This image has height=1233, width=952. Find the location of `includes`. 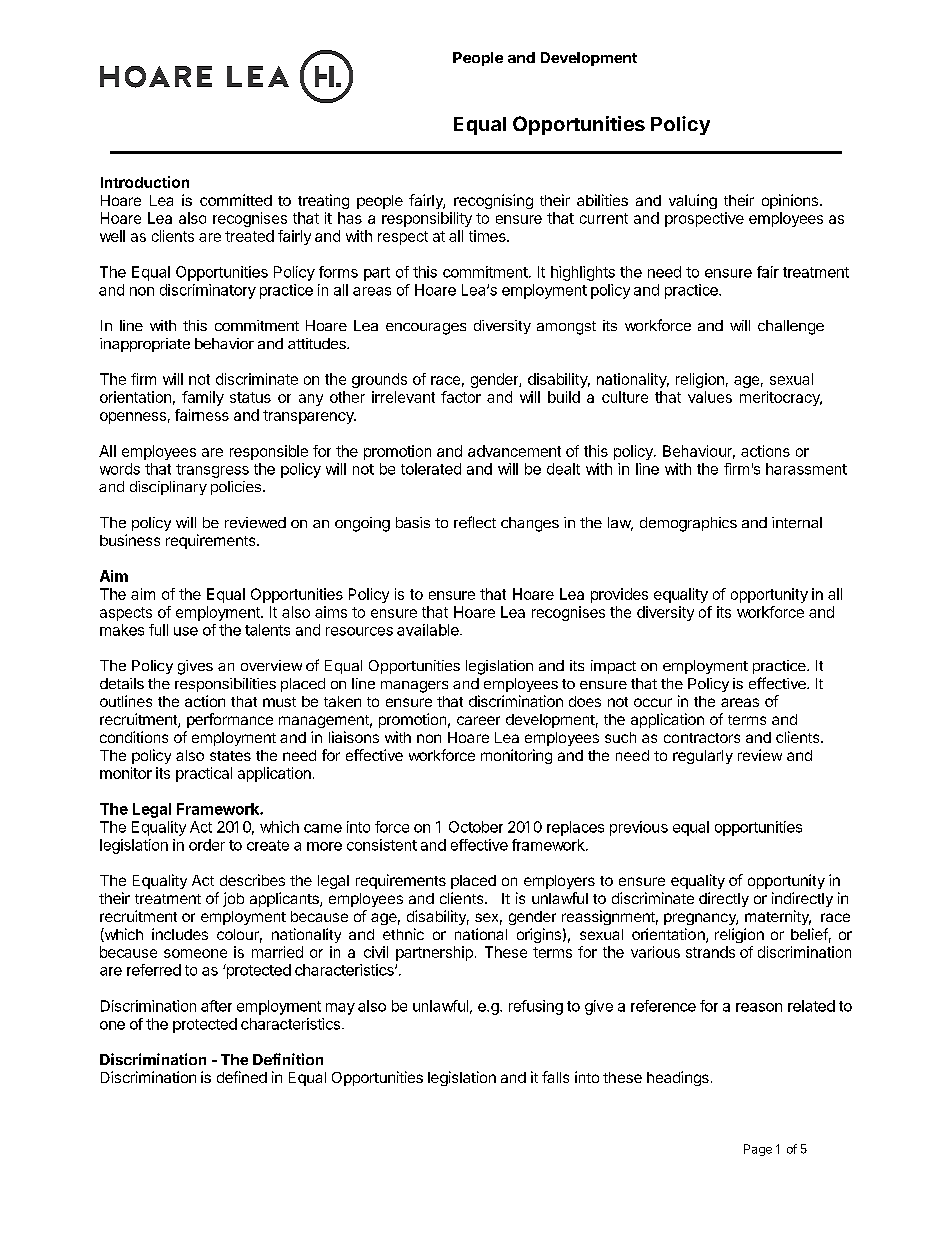

includes is located at coordinates (180, 934).
